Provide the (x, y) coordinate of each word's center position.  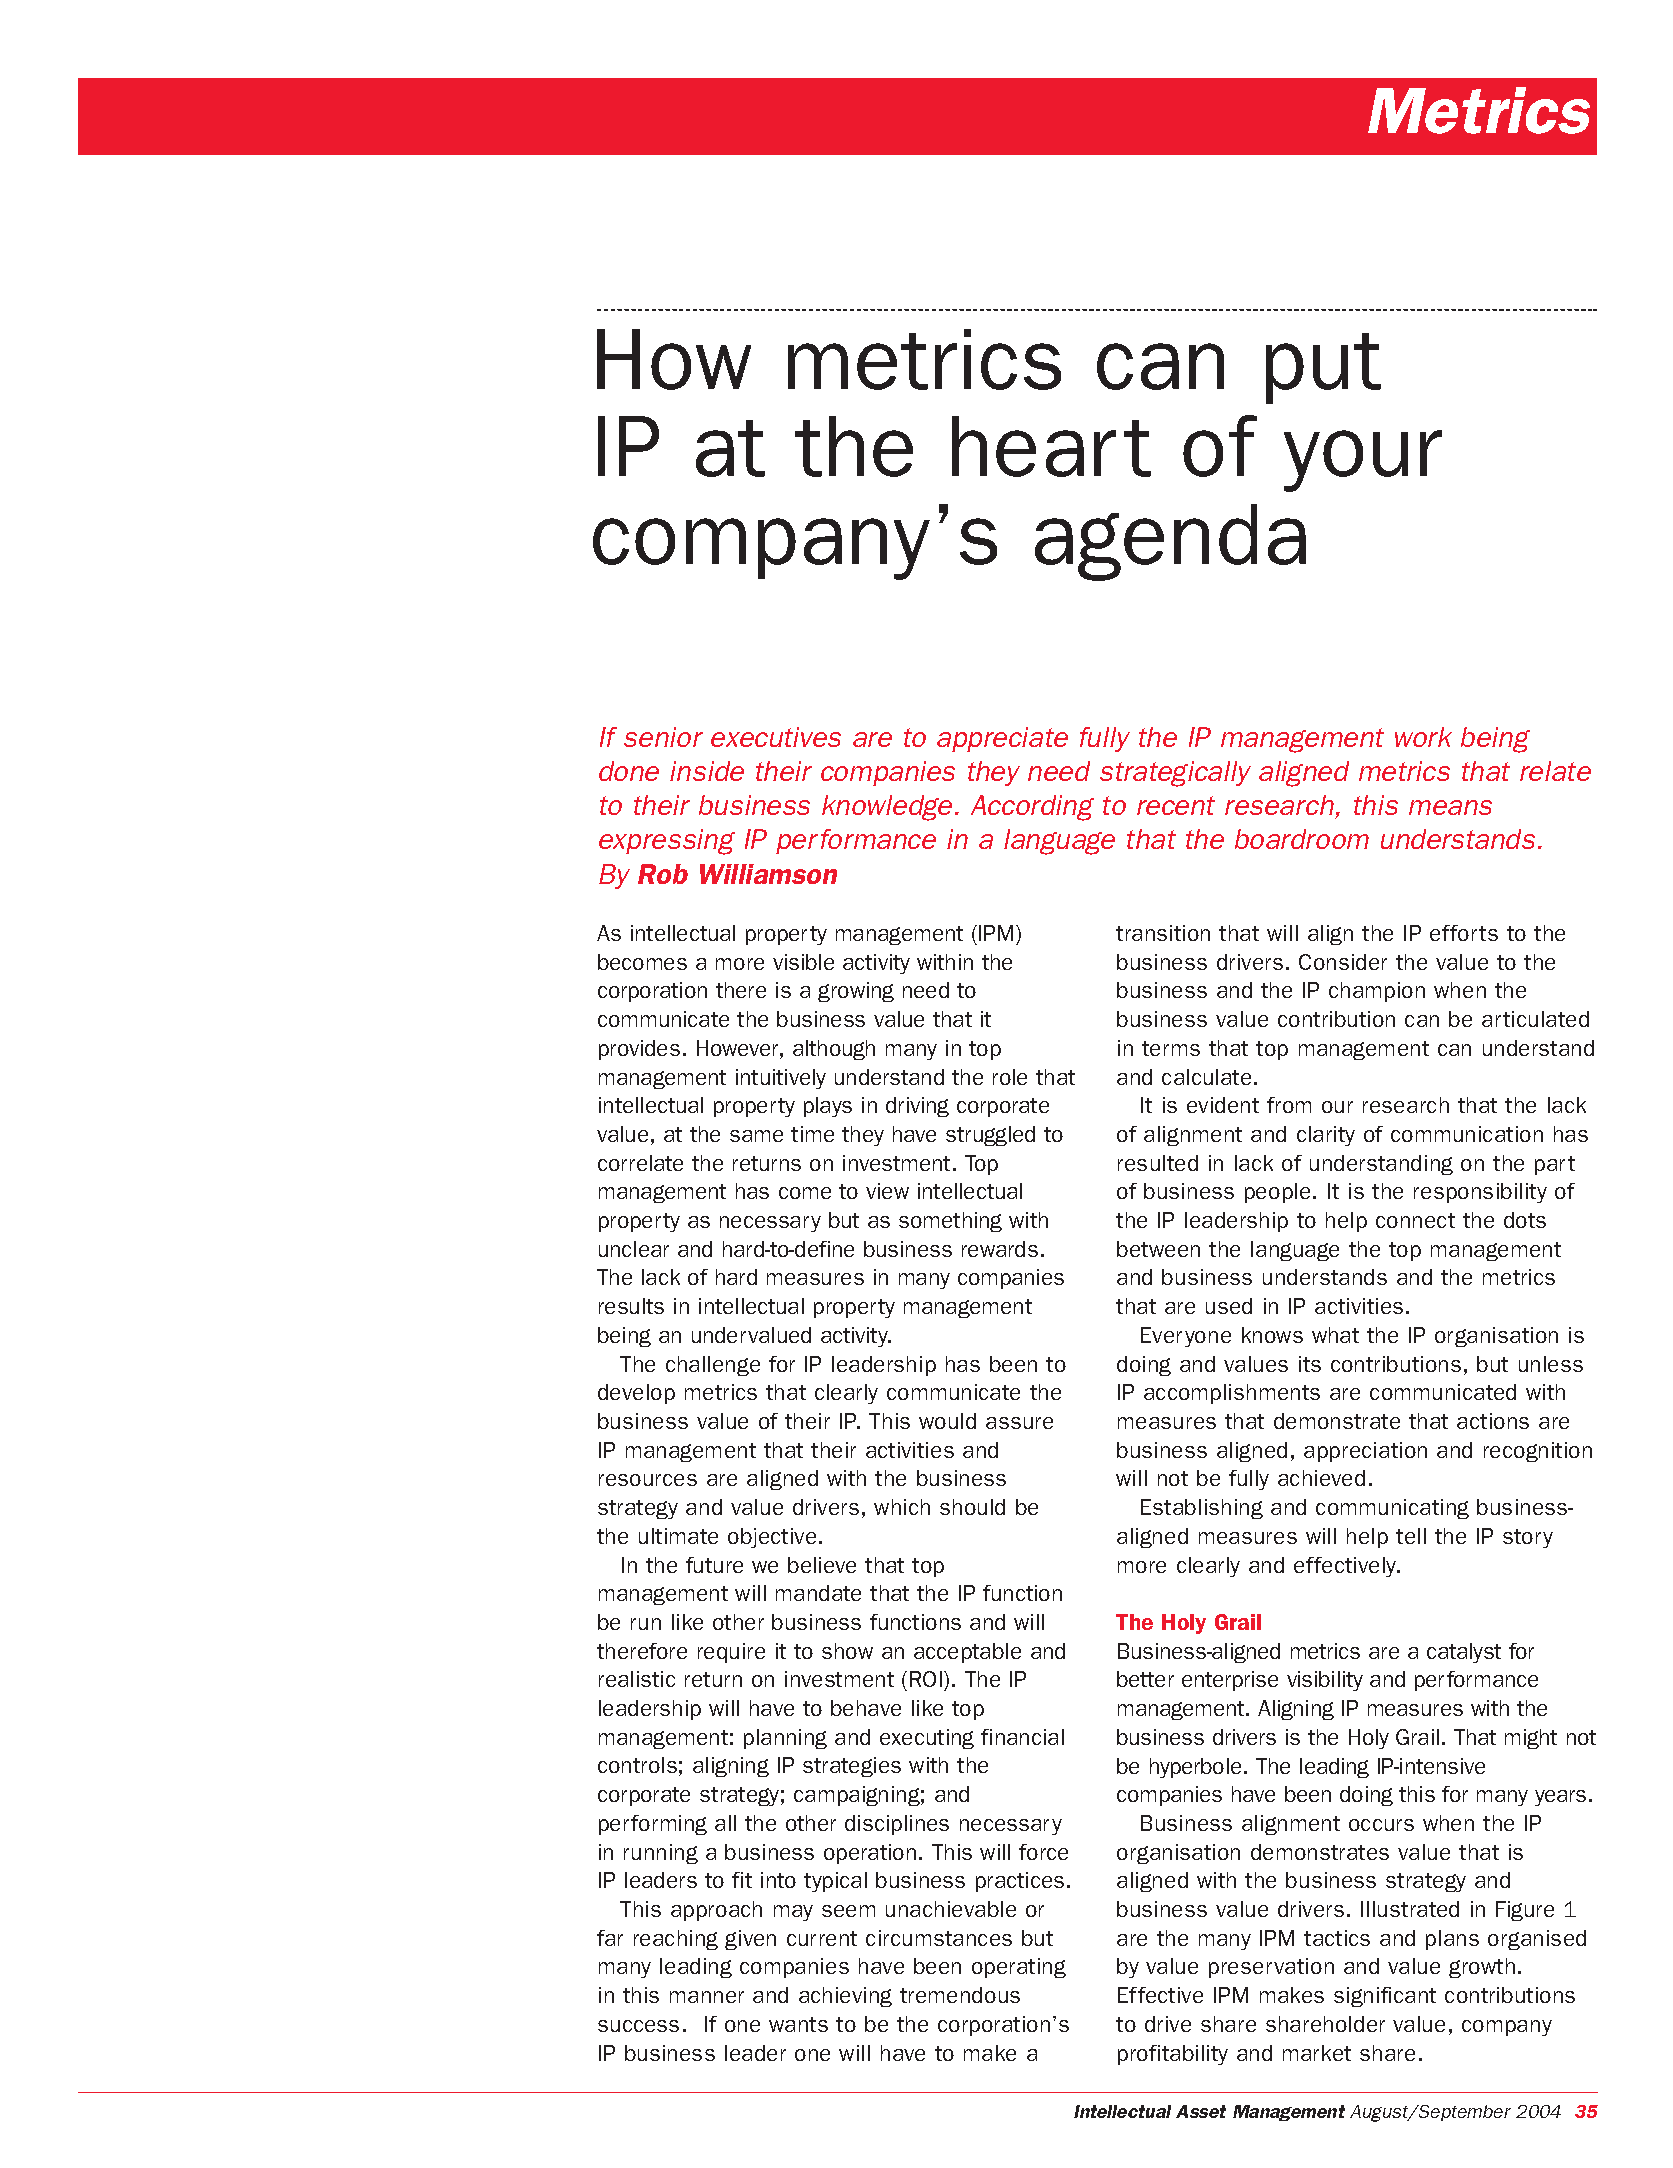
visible (803, 962)
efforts (1464, 933)
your (1363, 461)
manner (707, 1997)
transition (1163, 933)
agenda (1170, 542)
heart (1051, 446)
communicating (1392, 1509)
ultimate (678, 1536)
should (972, 1507)
